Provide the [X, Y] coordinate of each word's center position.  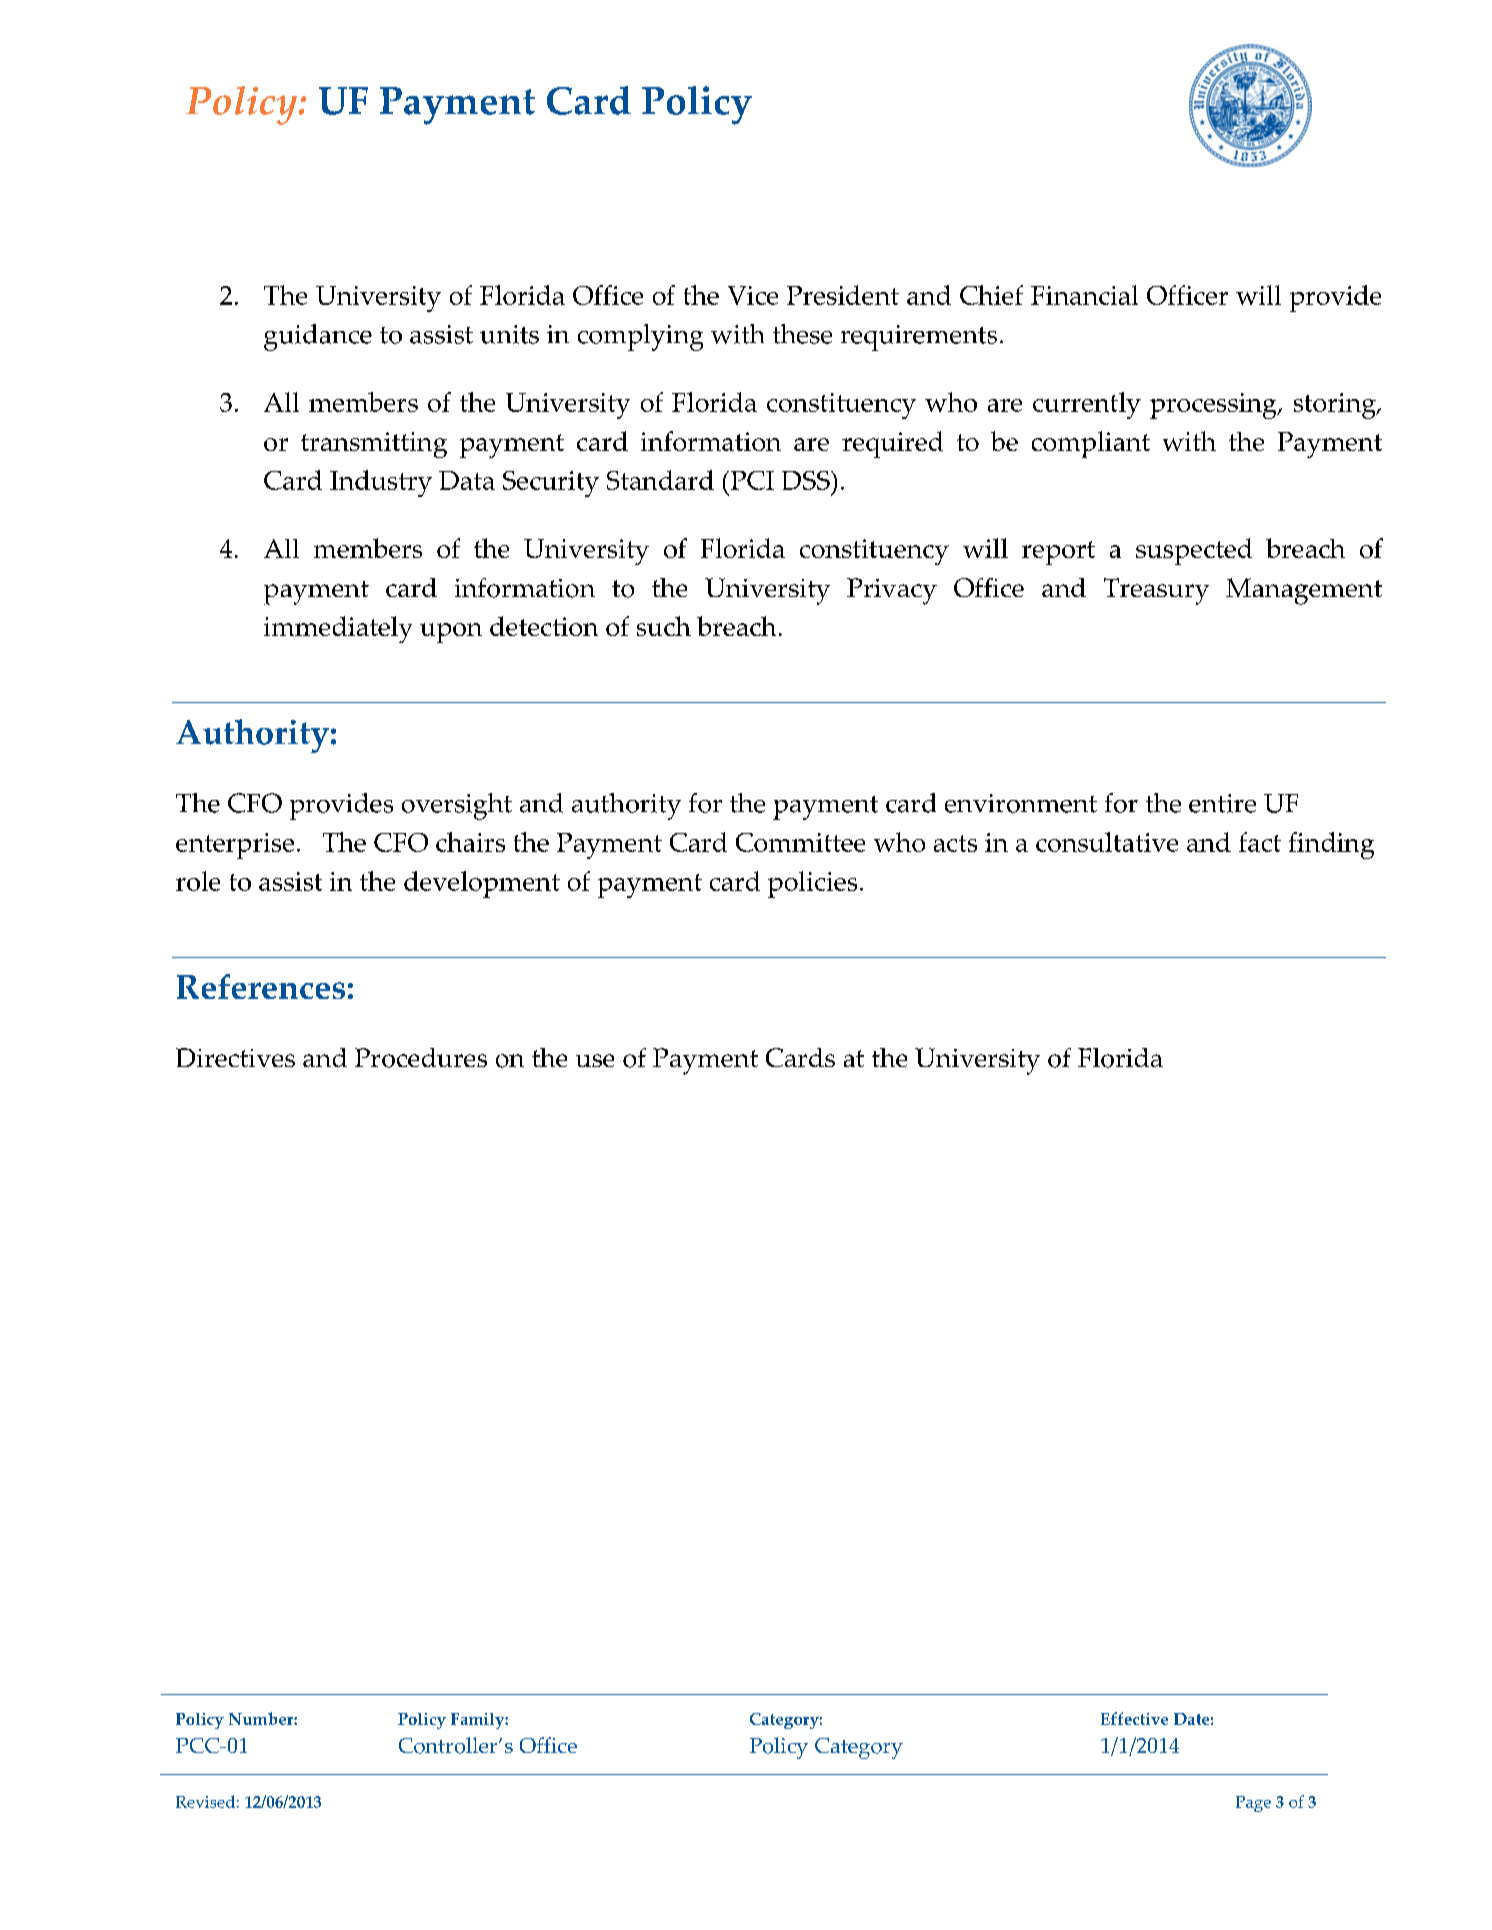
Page [1253, 1804]
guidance [318, 337]
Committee [800, 842]
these [802, 334]
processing [1214, 406]
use [595, 1060]
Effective [1134, 1718]
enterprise [235, 846]
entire [1222, 803]
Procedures [421, 1058]
